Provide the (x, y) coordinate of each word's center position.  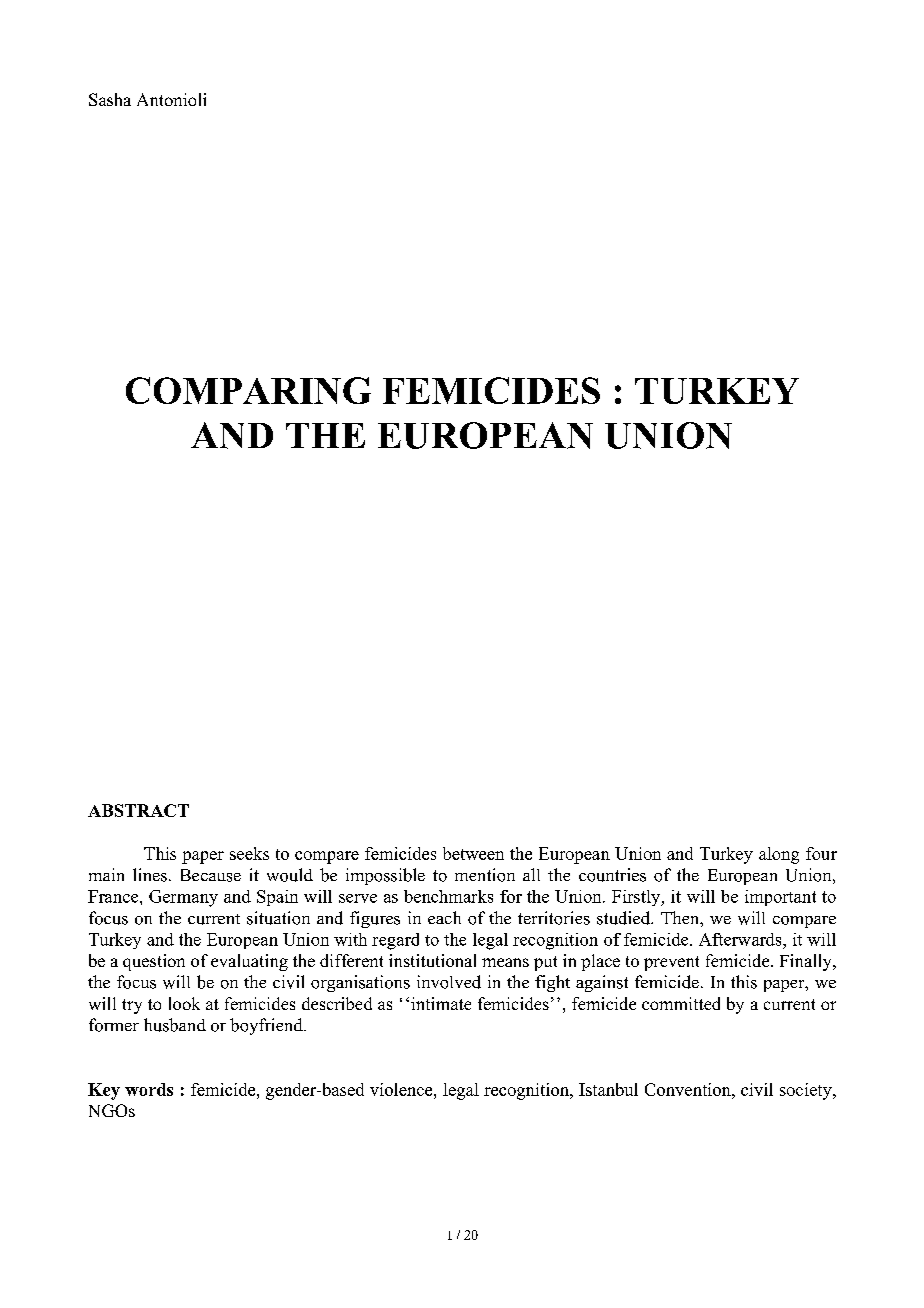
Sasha (110, 99)
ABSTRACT (138, 810)
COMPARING (248, 390)
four (821, 853)
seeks (249, 853)
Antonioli (171, 99)
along (779, 855)
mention (485, 875)
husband (175, 1025)
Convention (689, 1089)
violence (402, 1089)
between (473, 853)
